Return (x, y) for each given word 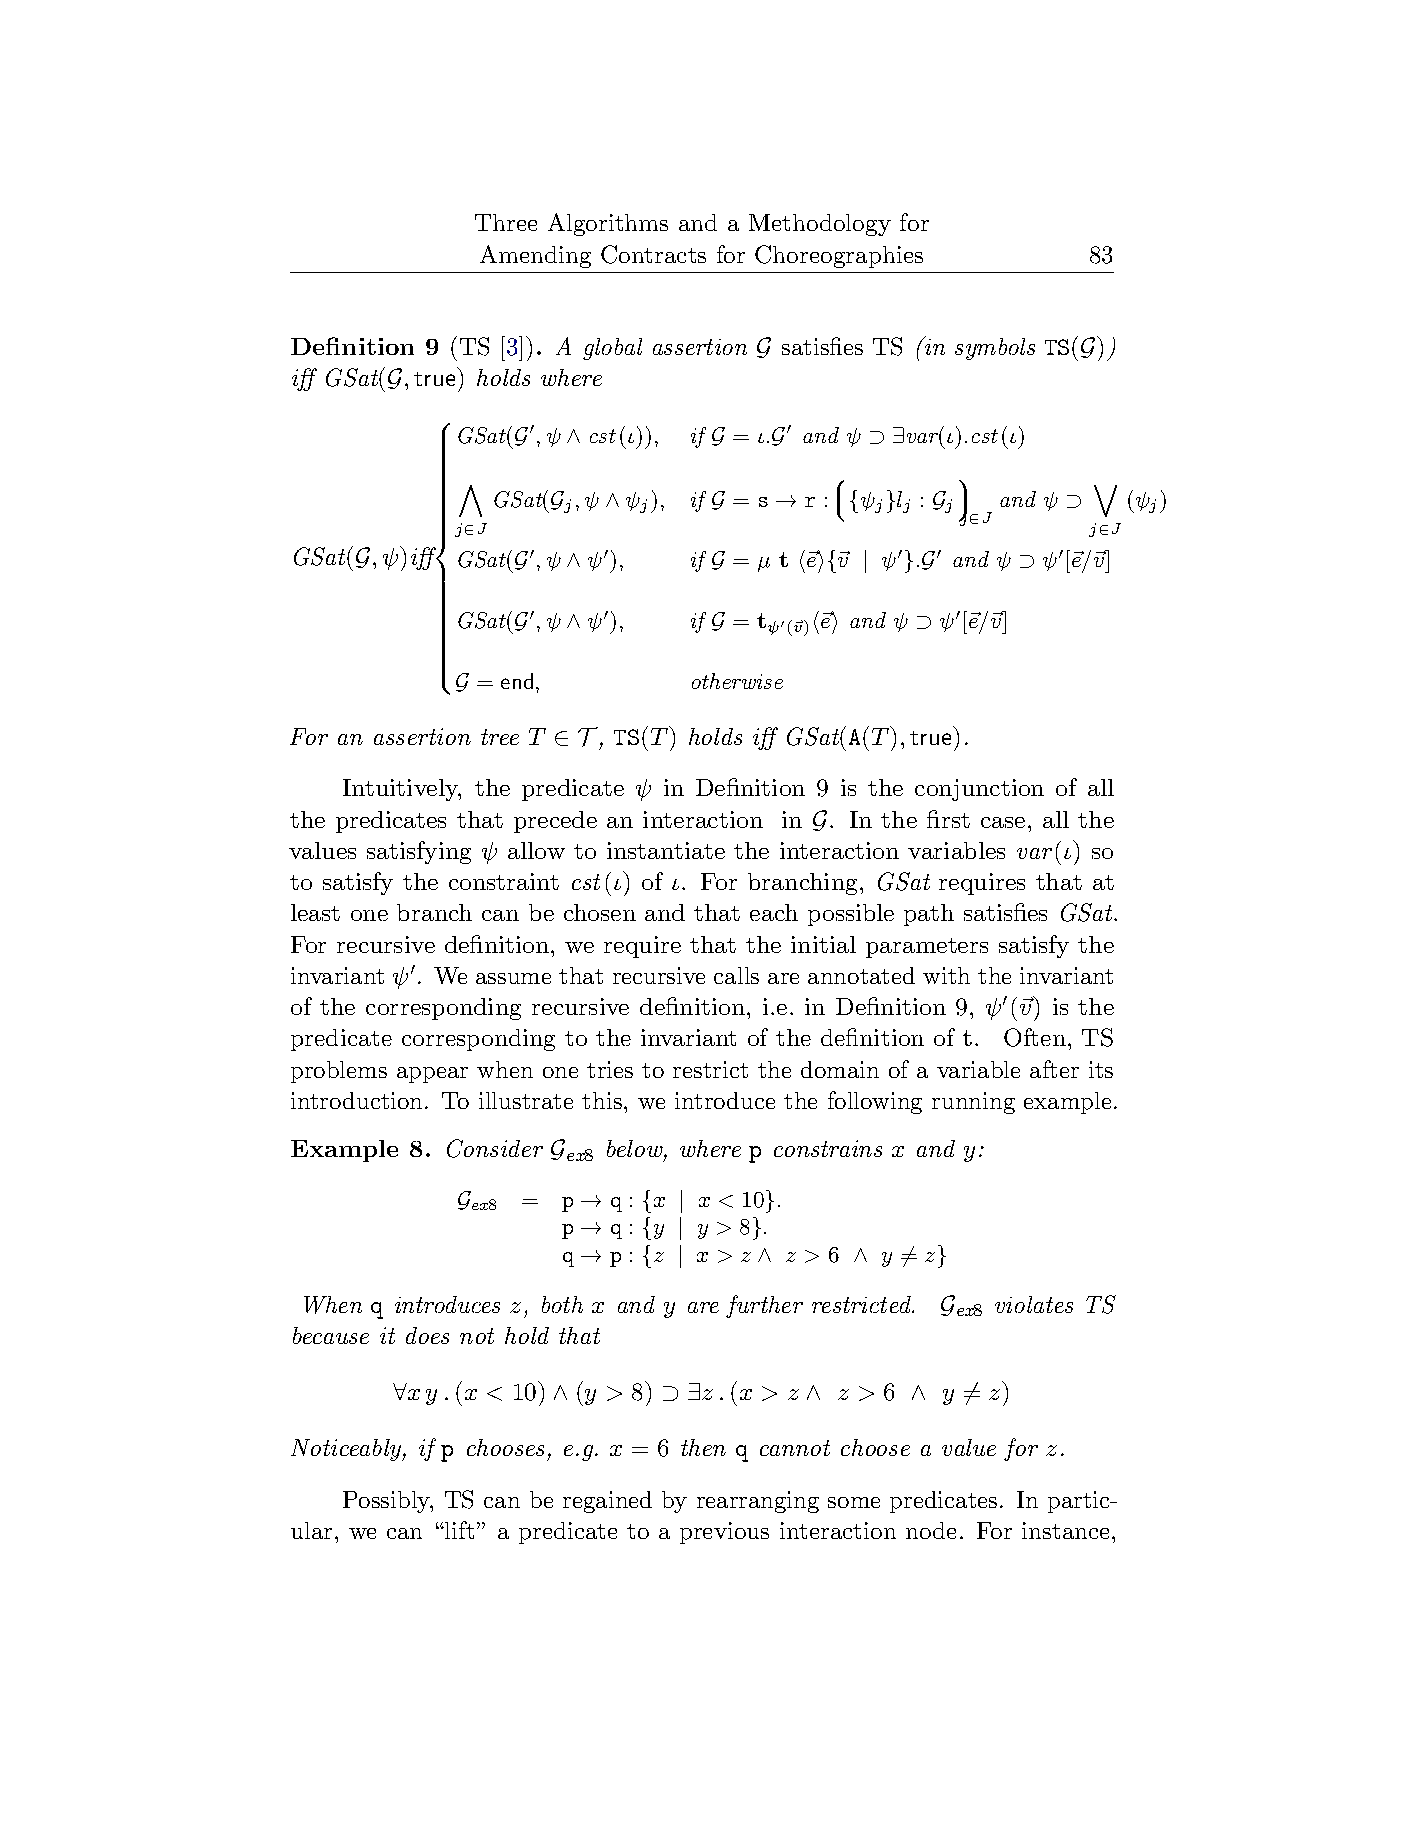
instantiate (666, 850)
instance (1065, 1530)
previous (724, 1533)
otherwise (737, 681)
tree (500, 737)
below (636, 1150)
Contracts (653, 254)
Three (506, 222)
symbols (995, 349)
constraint (504, 881)
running (973, 1103)
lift (458, 1530)
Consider (495, 1148)
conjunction (979, 790)
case (1003, 822)
